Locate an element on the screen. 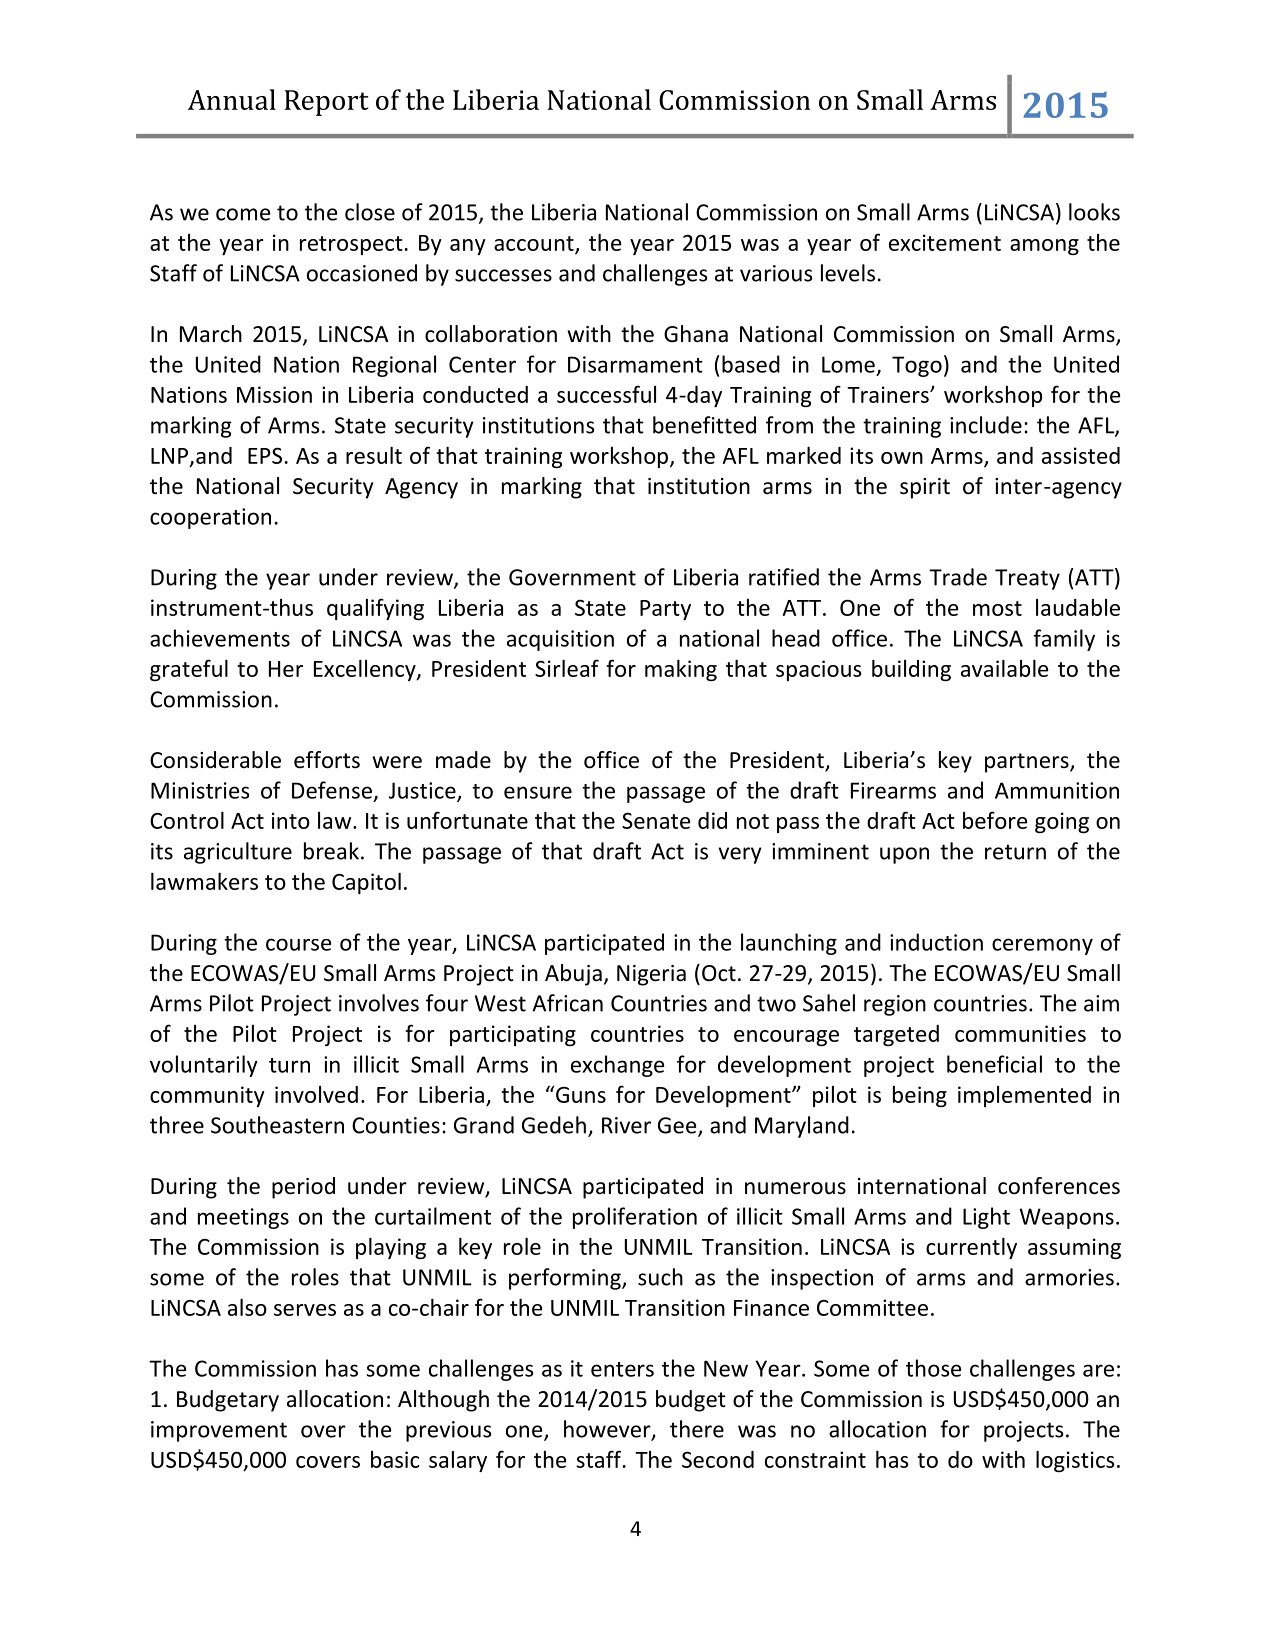  improvement is located at coordinates (219, 1431).
